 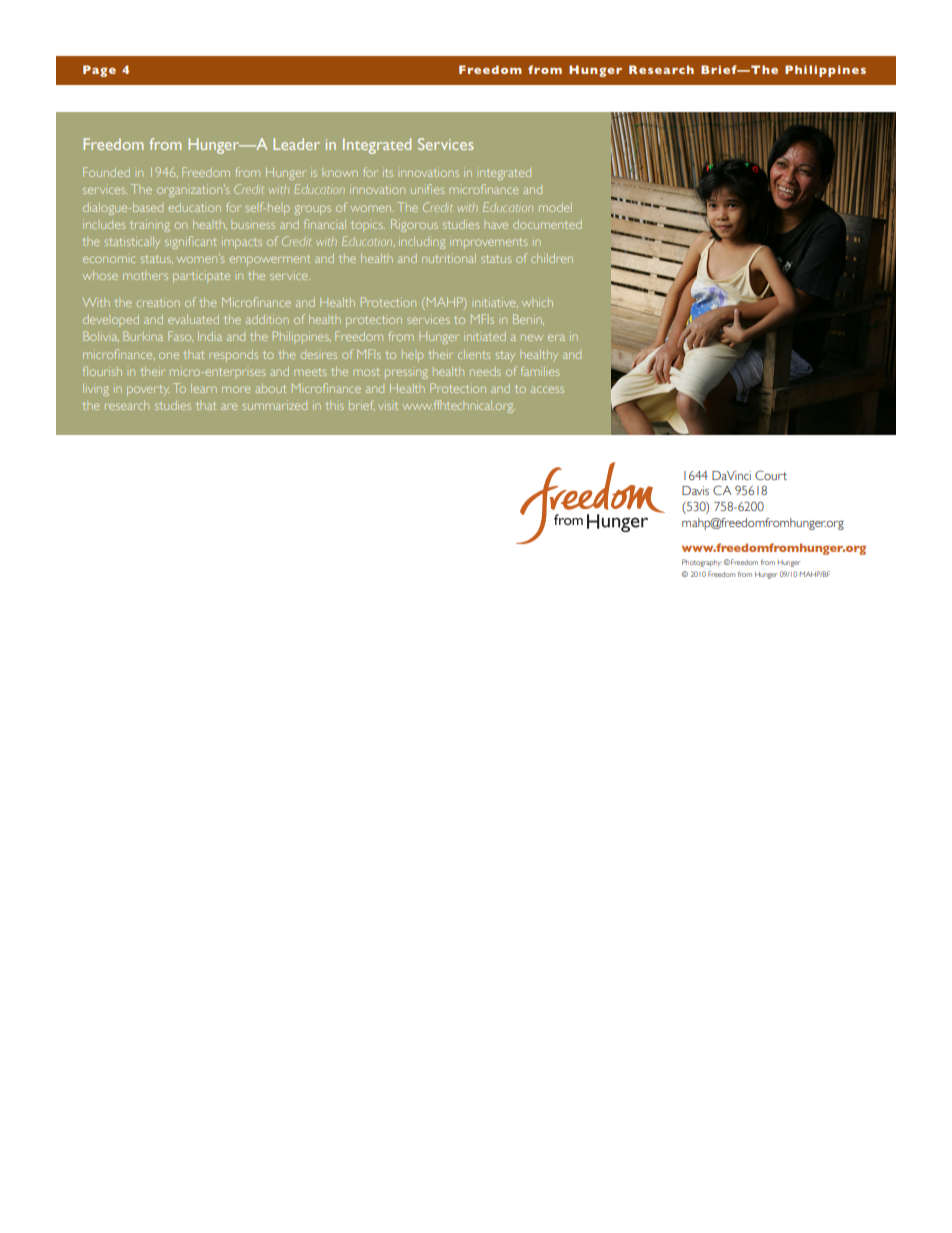 I want to click on its, so click(x=388, y=173).
